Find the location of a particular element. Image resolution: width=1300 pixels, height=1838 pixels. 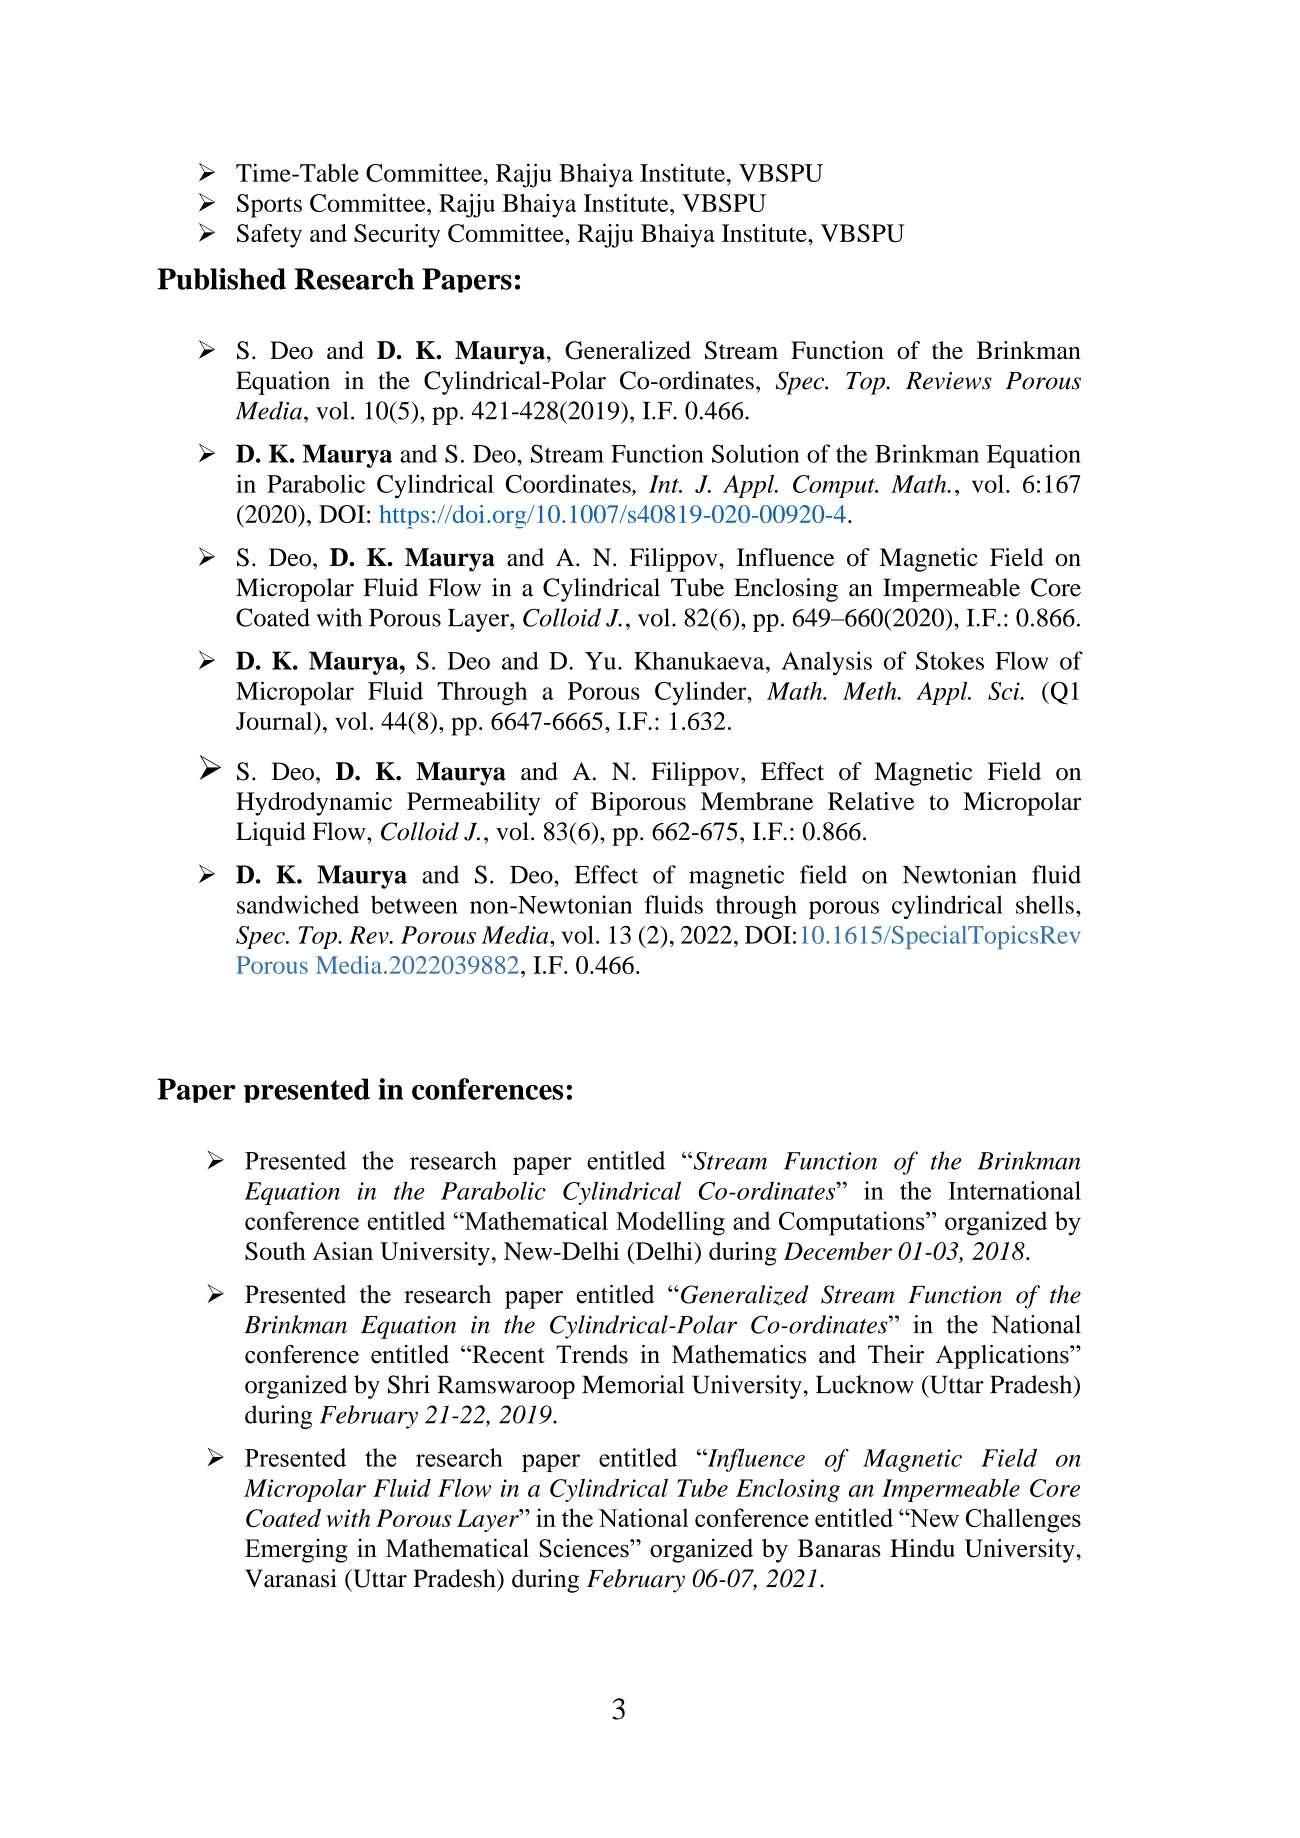

Sciences is located at coordinates (585, 1548).
